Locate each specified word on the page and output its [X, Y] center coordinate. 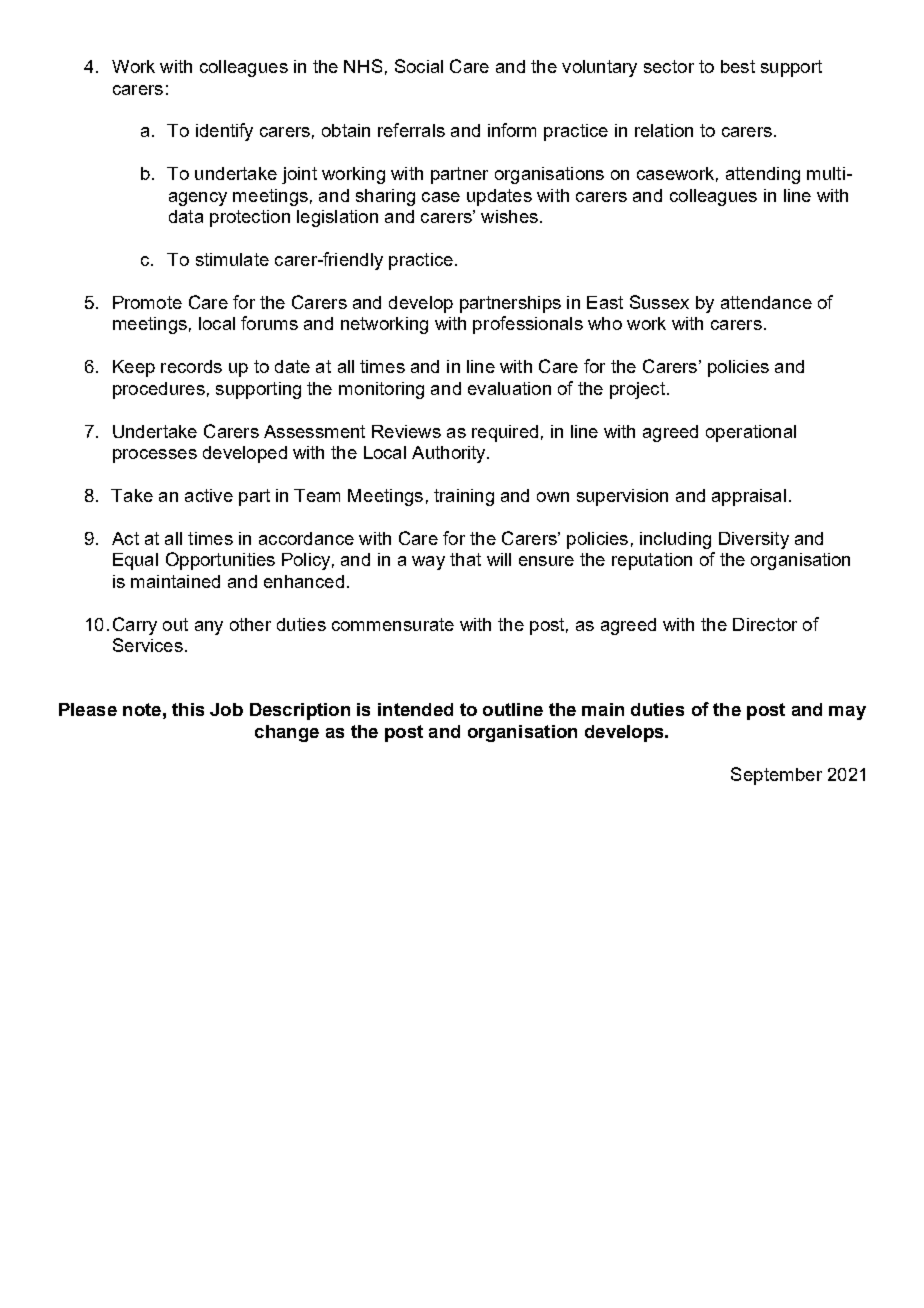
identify [224, 132]
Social [419, 66]
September [776, 776]
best [738, 66]
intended [415, 709]
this [188, 709]
